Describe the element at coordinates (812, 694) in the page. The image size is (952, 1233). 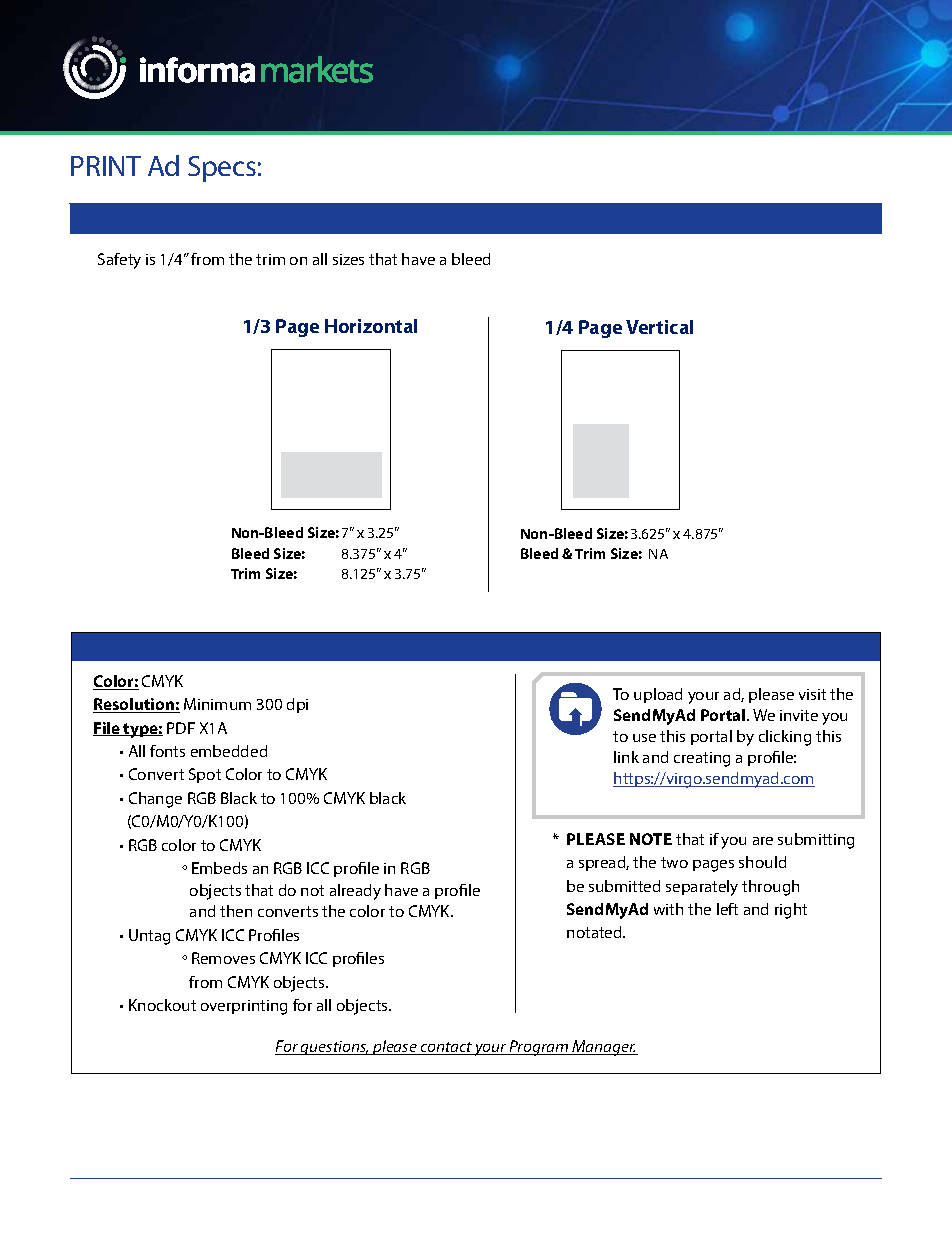
I see `visit` at that location.
